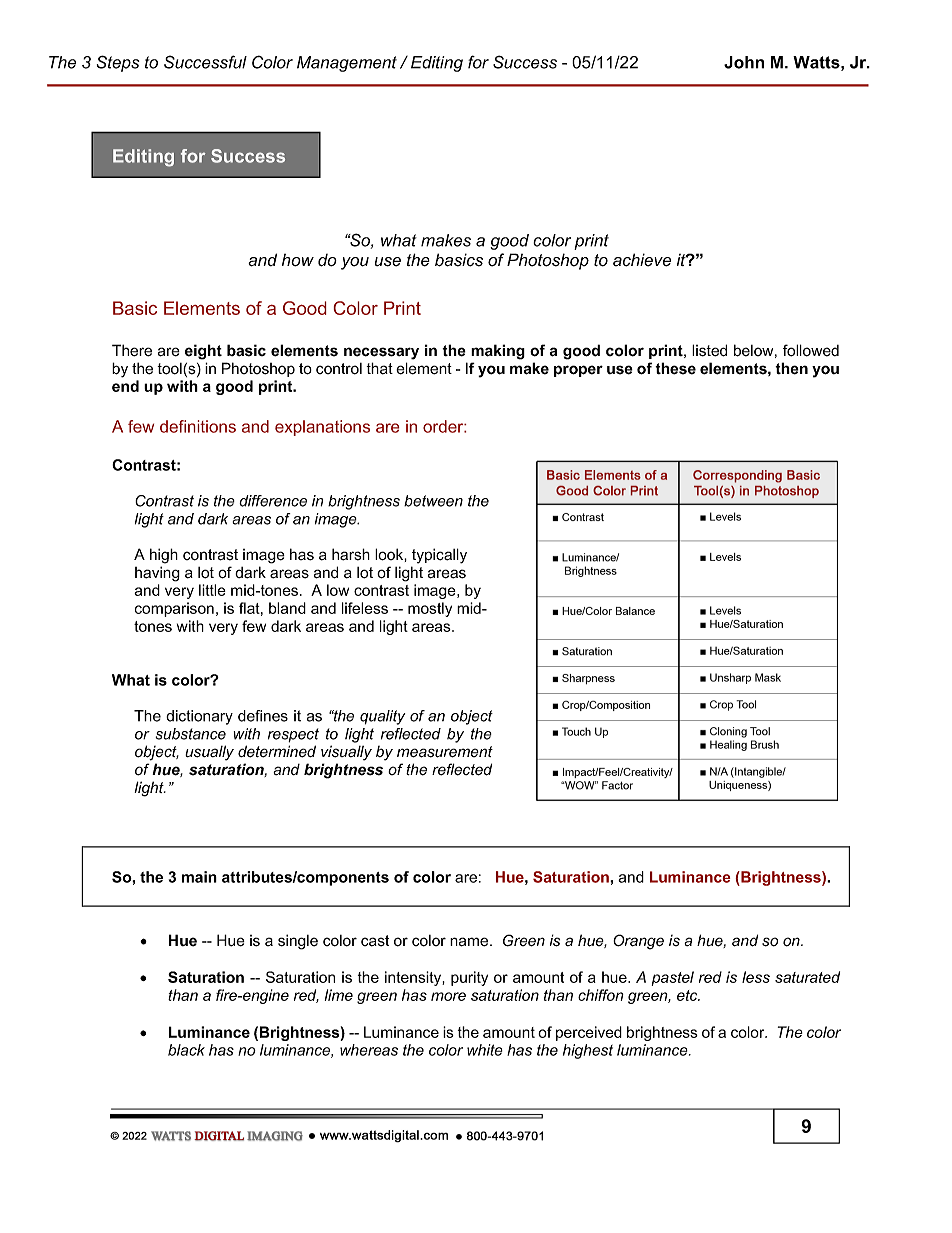 The image size is (952, 1233). I want to click on Steps, so click(118, 63).
